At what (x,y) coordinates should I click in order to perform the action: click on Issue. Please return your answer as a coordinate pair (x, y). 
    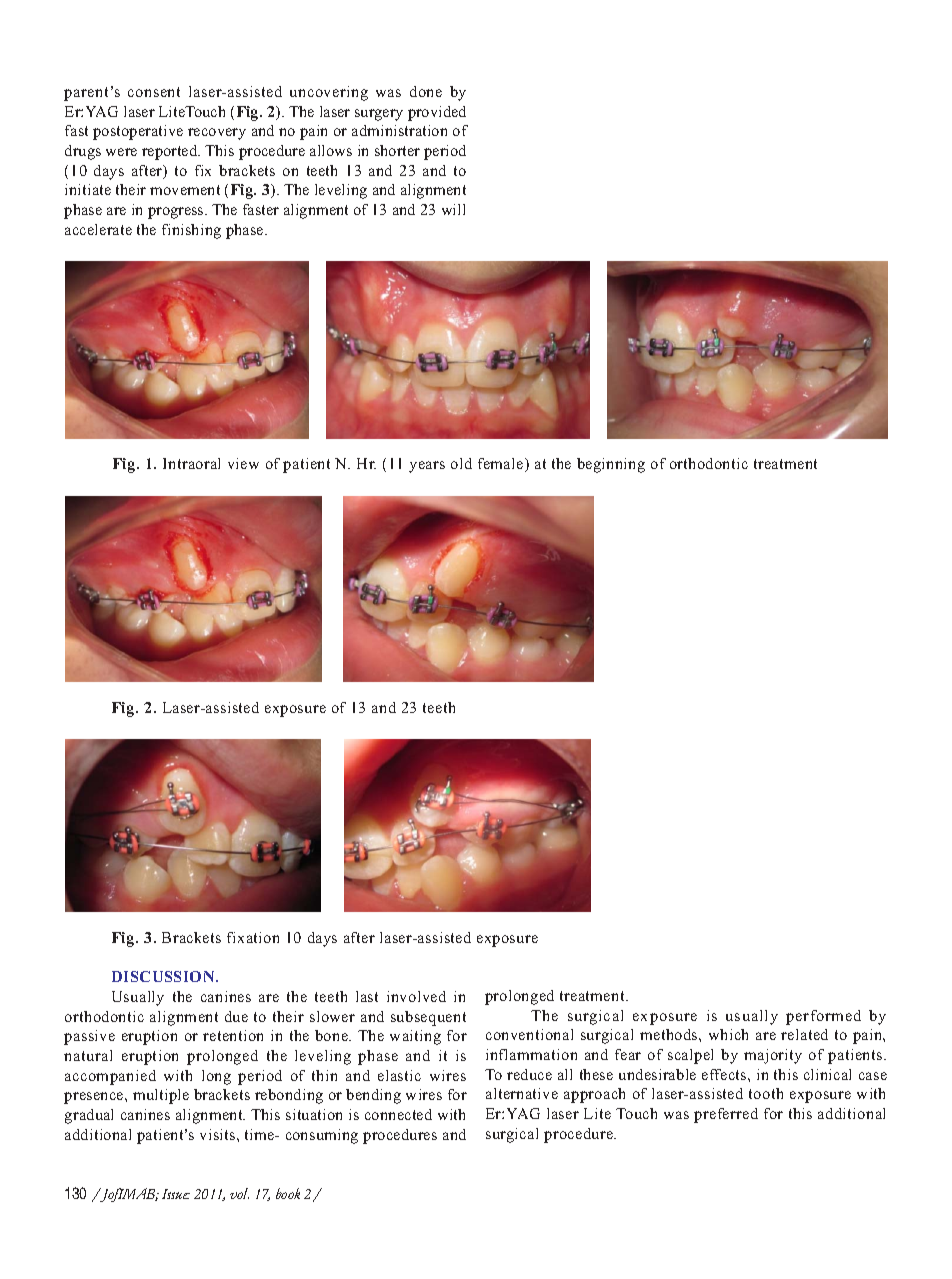
    Looking at the image, I should click on (176, 1194).
